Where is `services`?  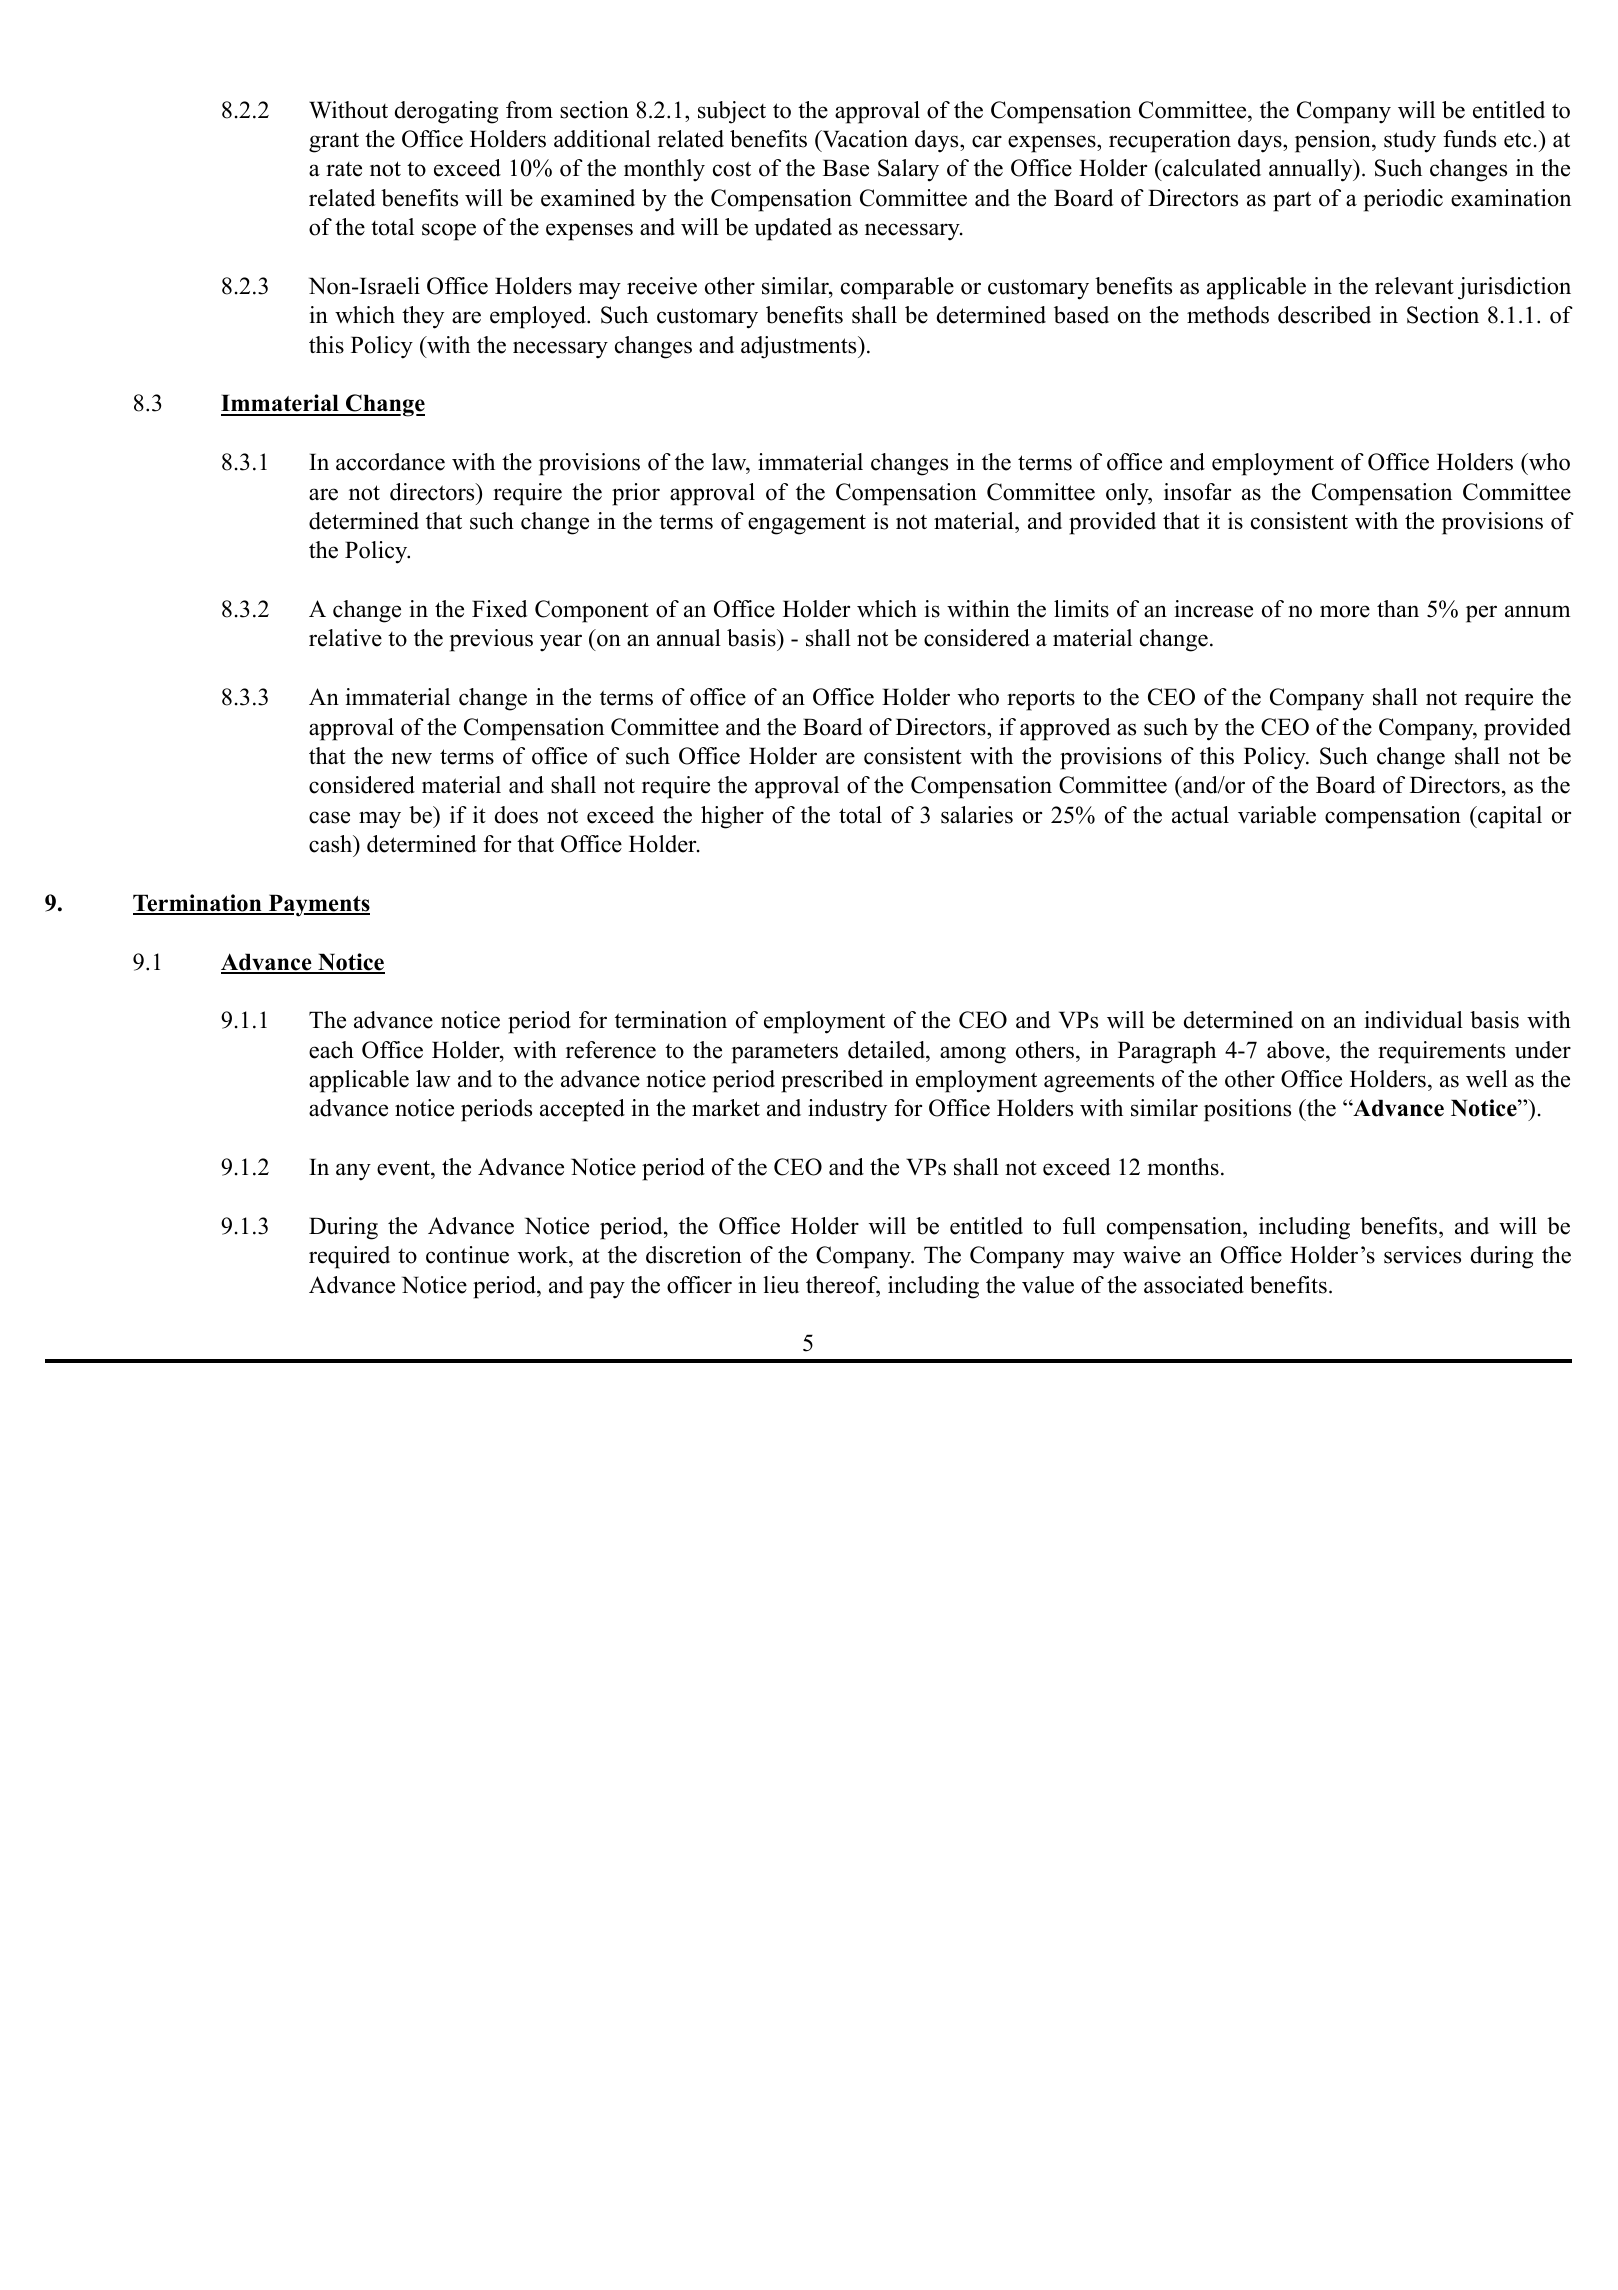
services is located at coordinates (1422, 1255).
